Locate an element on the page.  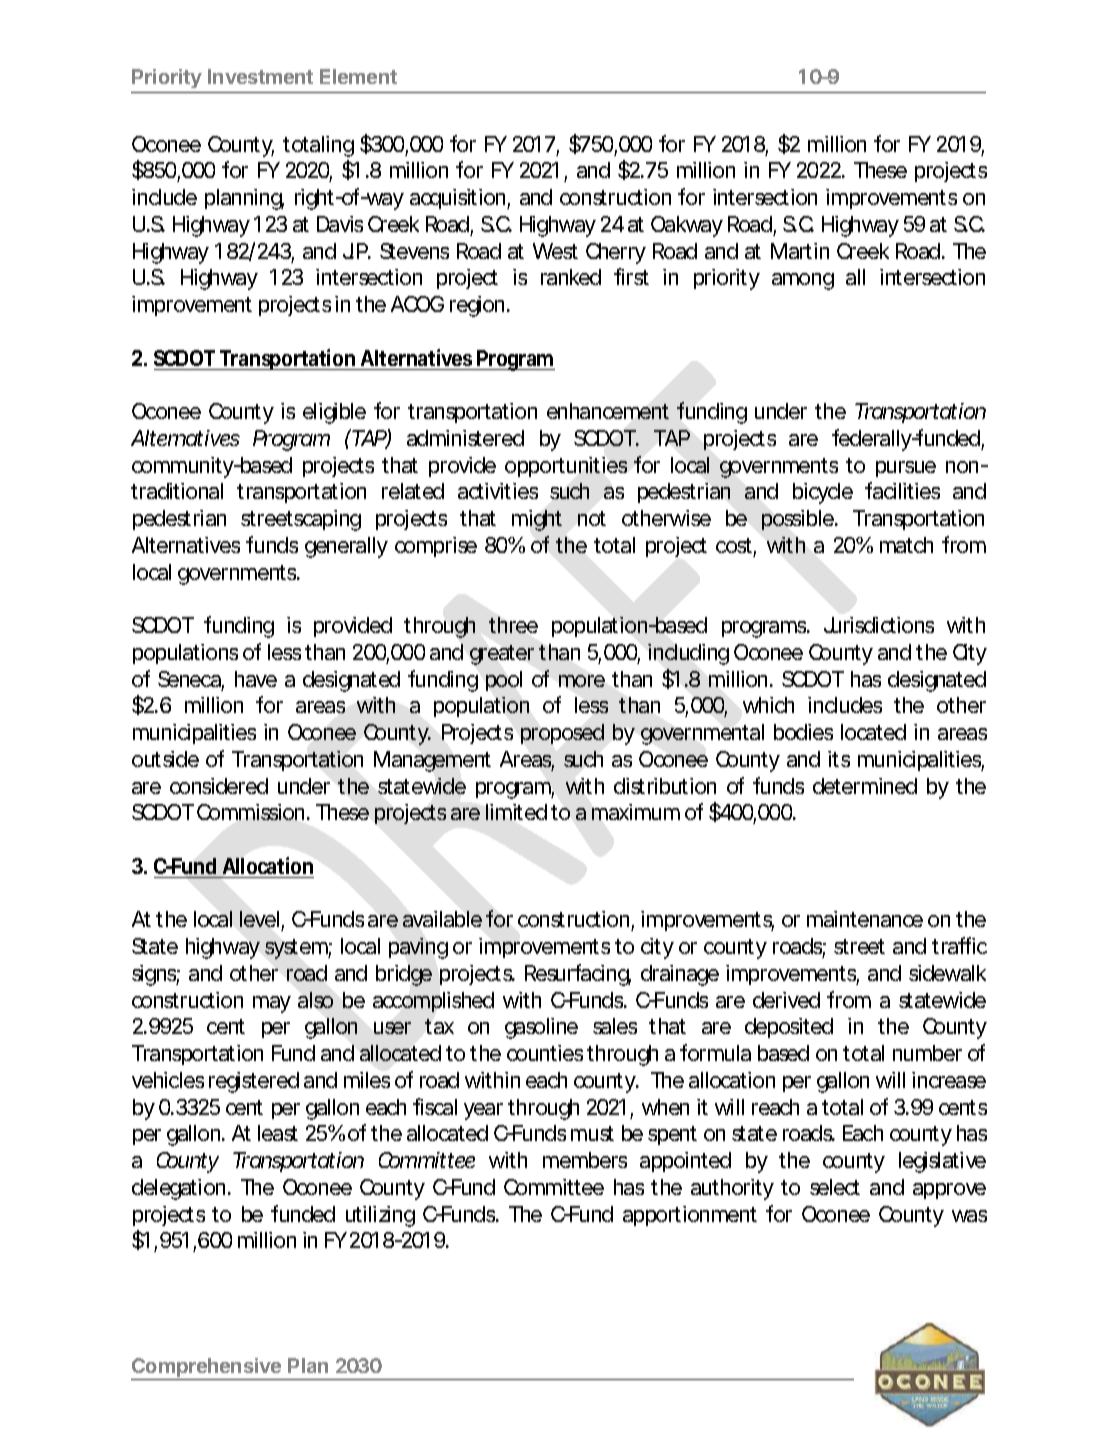
gasoline is located at coordinates (541, 1028).
